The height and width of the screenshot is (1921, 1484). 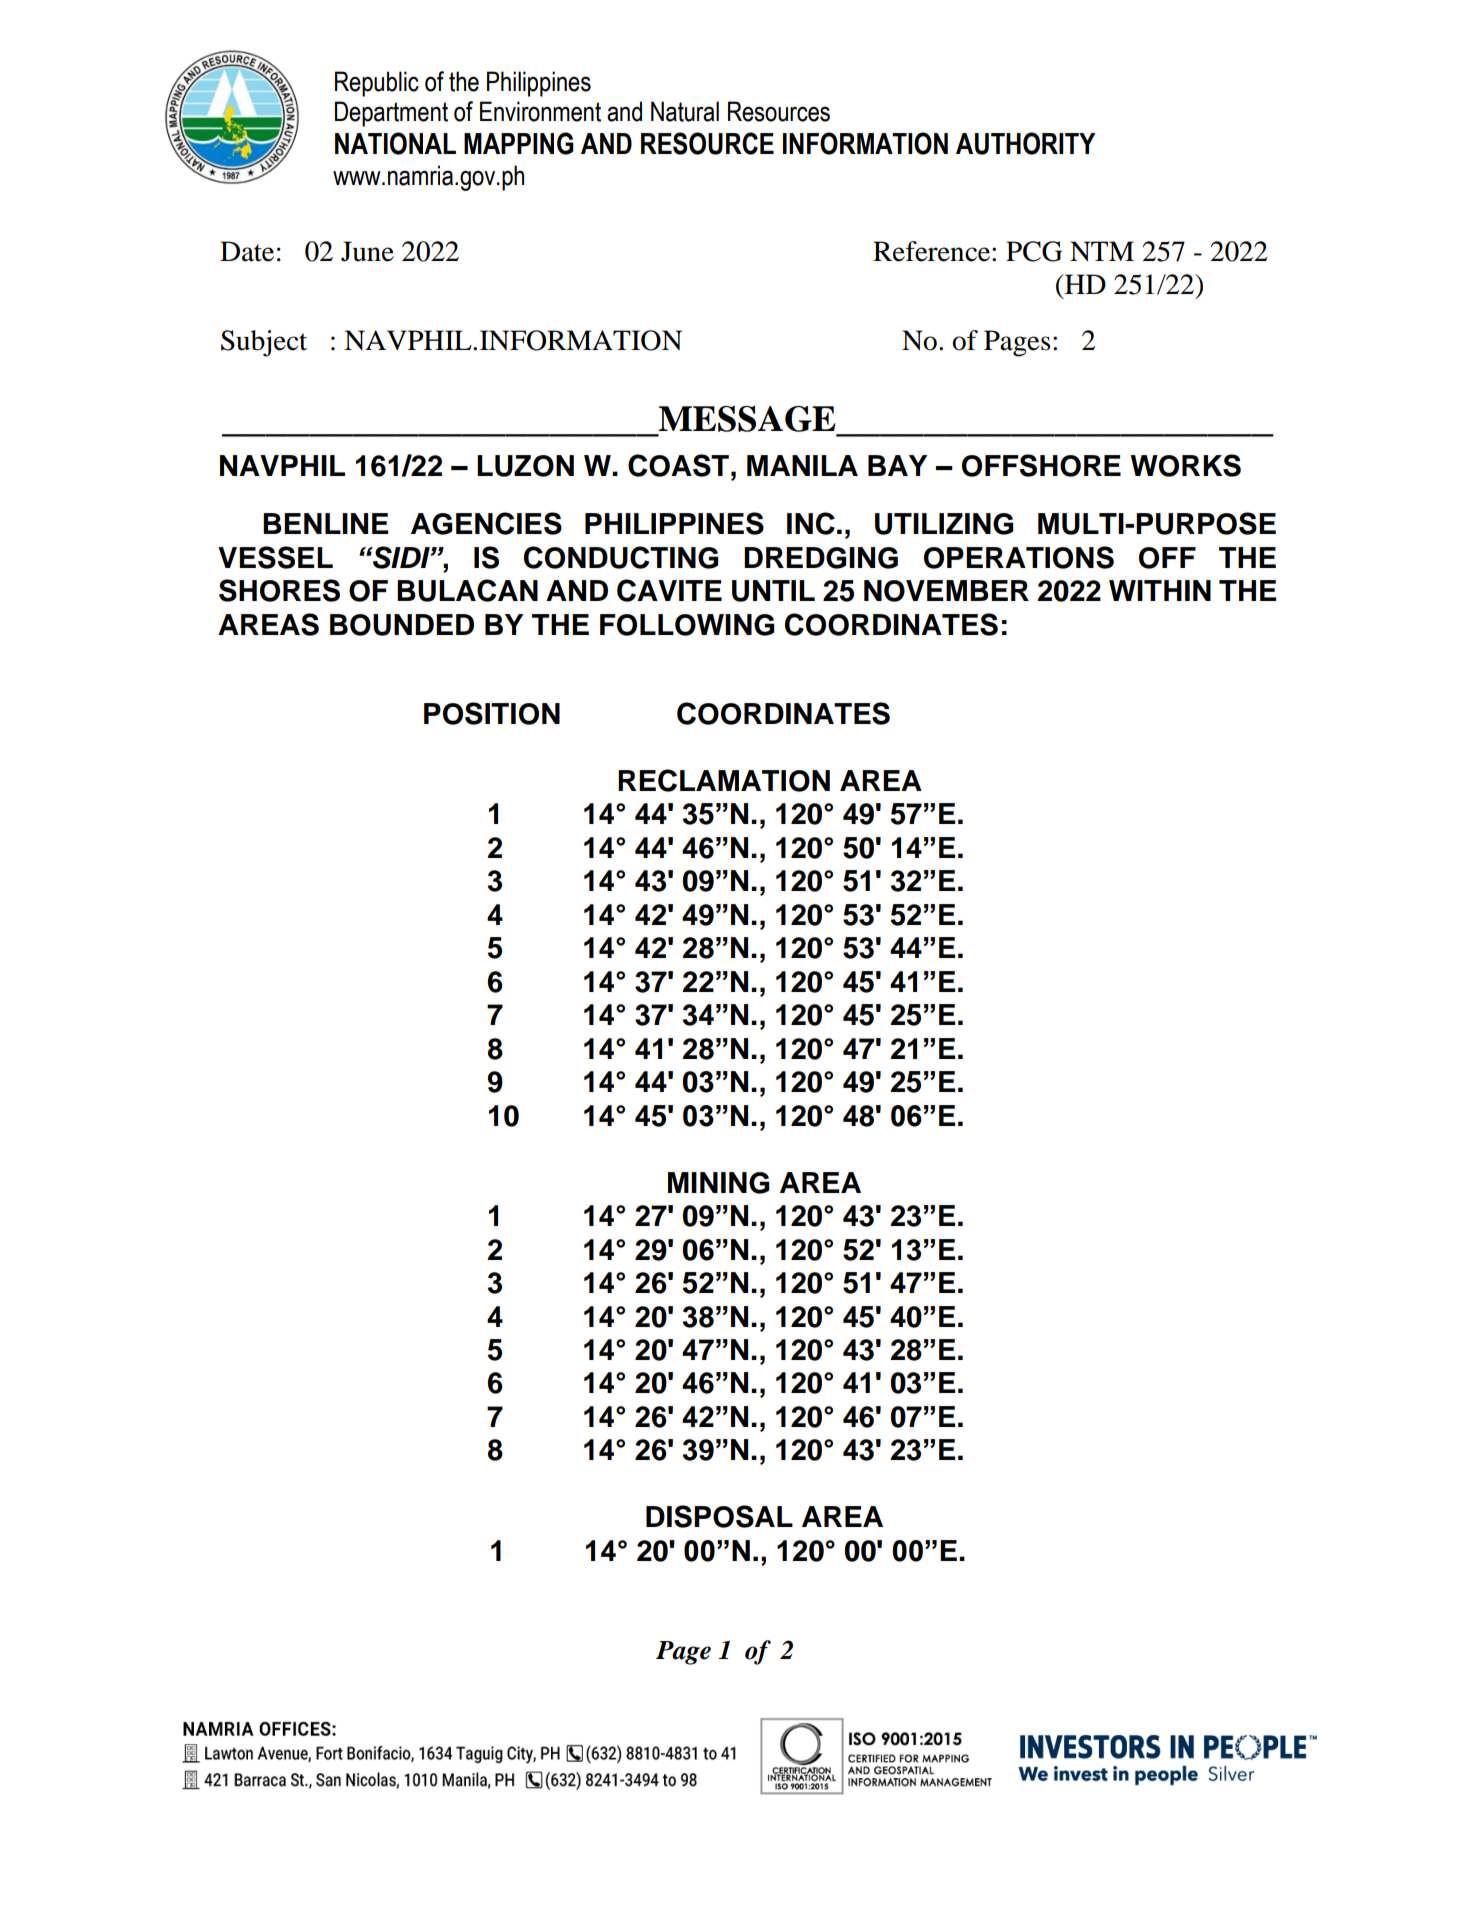 I want to click on AUTHORITY, so click(x=1025, y=143).
